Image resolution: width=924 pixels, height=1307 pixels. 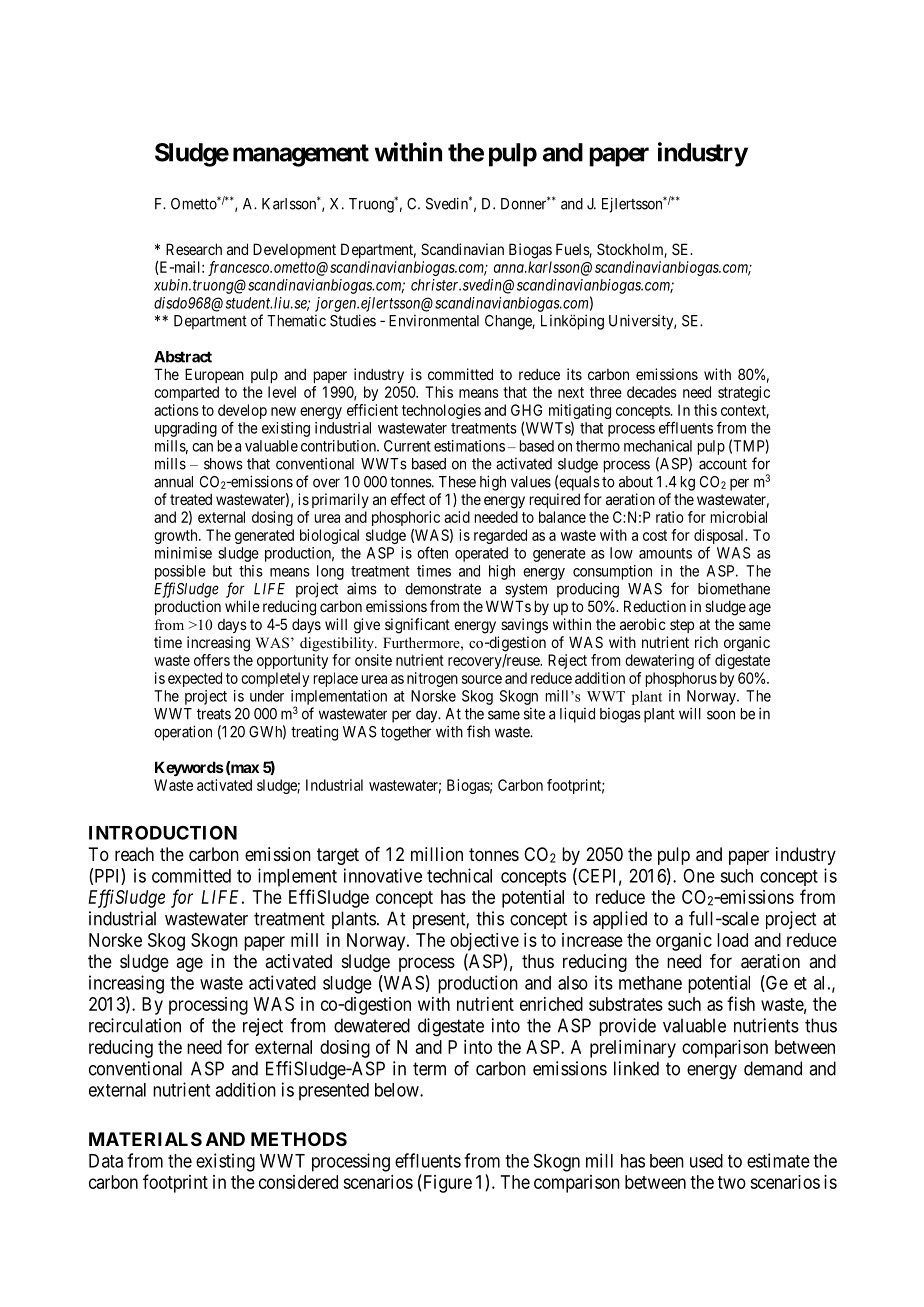 What do you see at coordinates (195, 679) in the screenshot?
I see `expected` at bounding box center [195, 679].
